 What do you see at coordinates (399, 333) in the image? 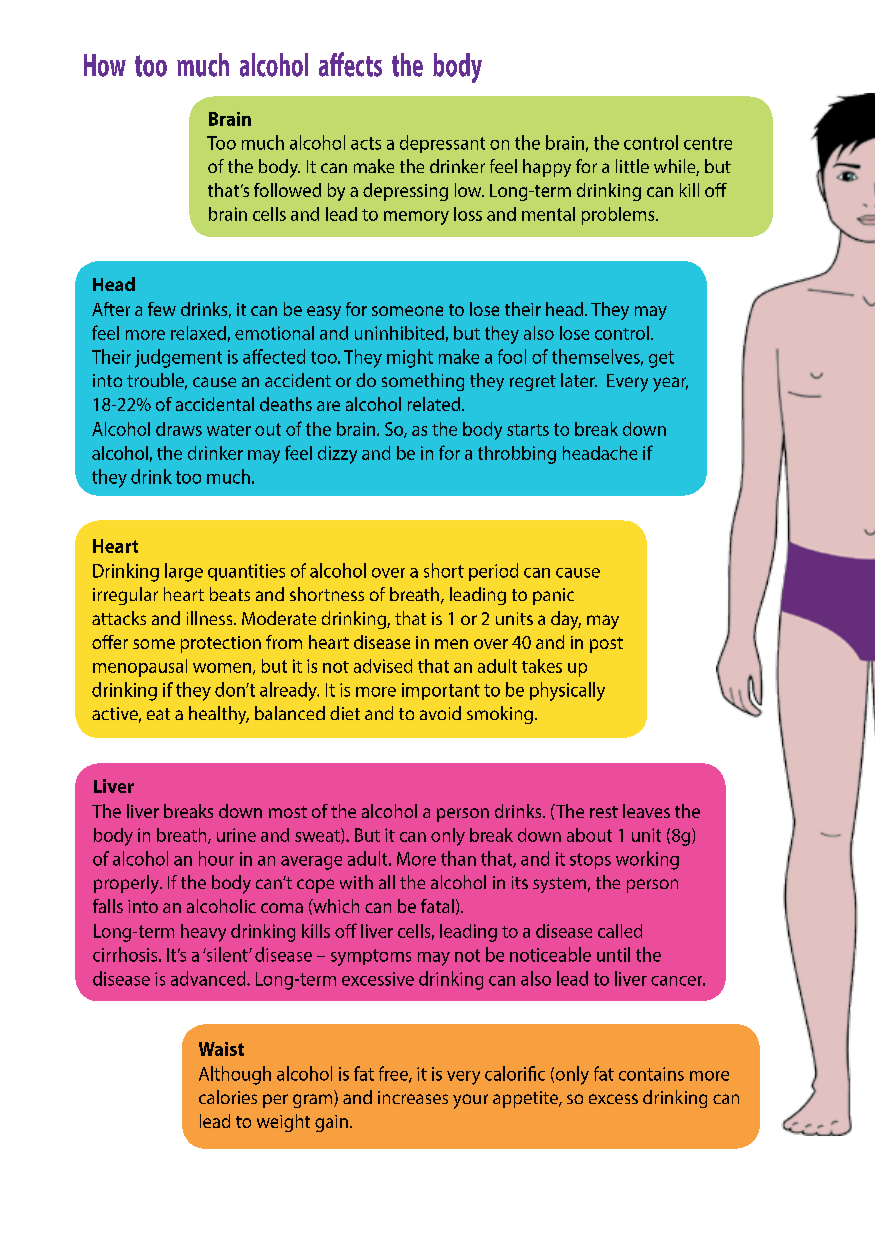
I see `uninhibited` at bounding box center [399, 333].
